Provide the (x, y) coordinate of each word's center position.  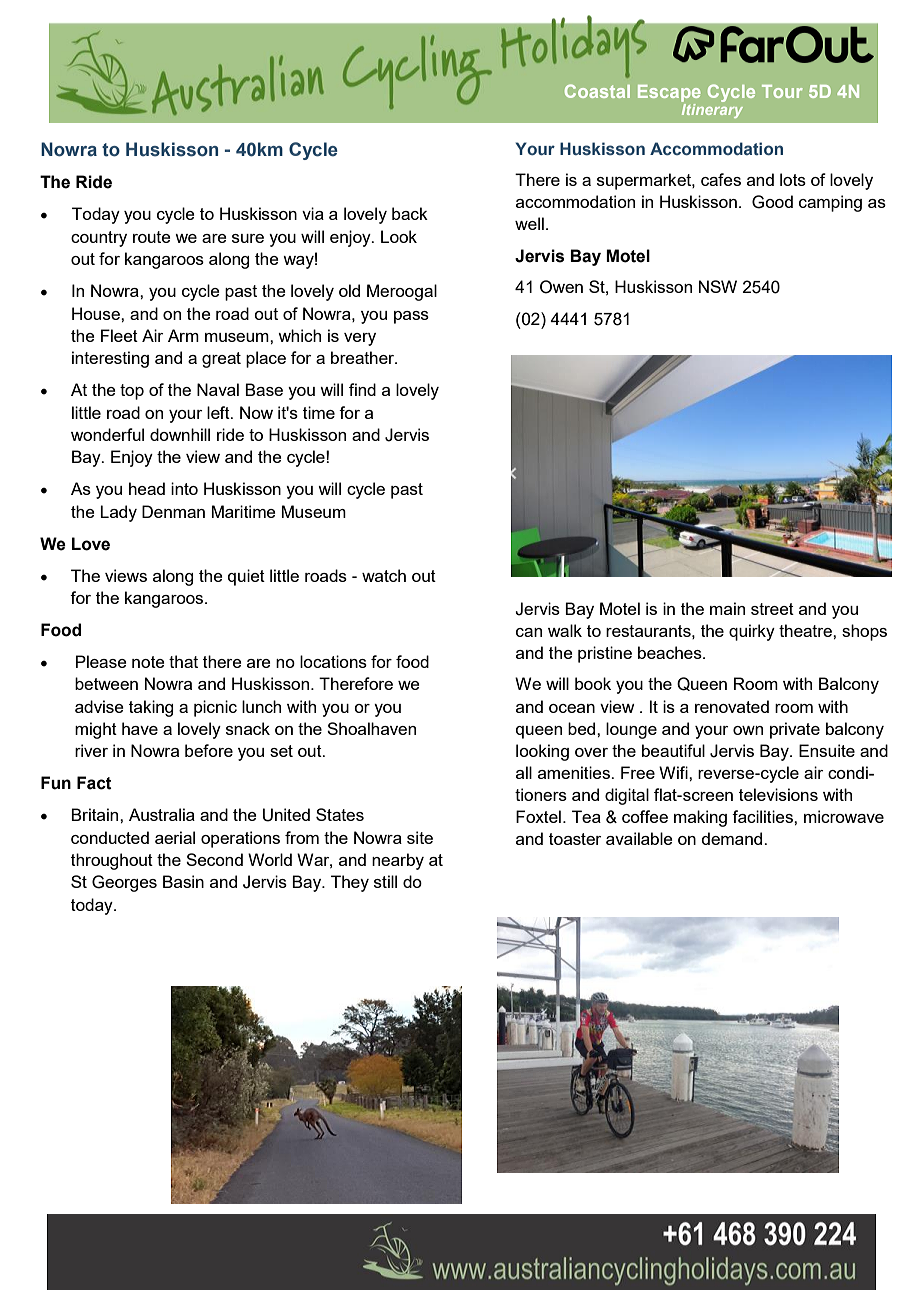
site (420, 837)
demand (733, 838)
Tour (782, 91)
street (772, 609)
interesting (110, 359)
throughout (112, 861)
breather (364, 357)
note (148, 662)
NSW (718, 286)
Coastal (597, 91)
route (152, 237)
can (529, 632)
